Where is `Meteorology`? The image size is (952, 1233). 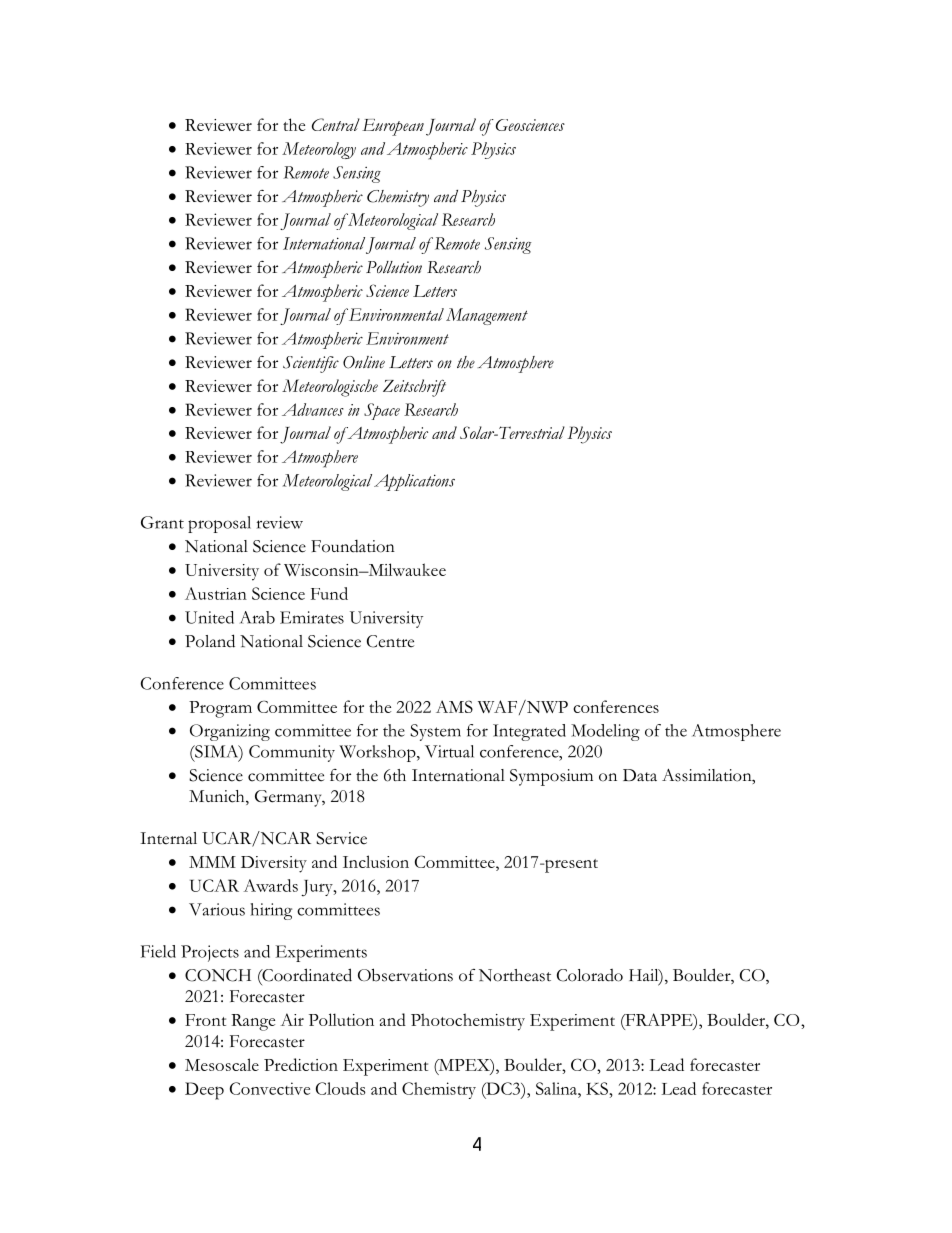
Meteorology is located at coordinates (319, 150).
